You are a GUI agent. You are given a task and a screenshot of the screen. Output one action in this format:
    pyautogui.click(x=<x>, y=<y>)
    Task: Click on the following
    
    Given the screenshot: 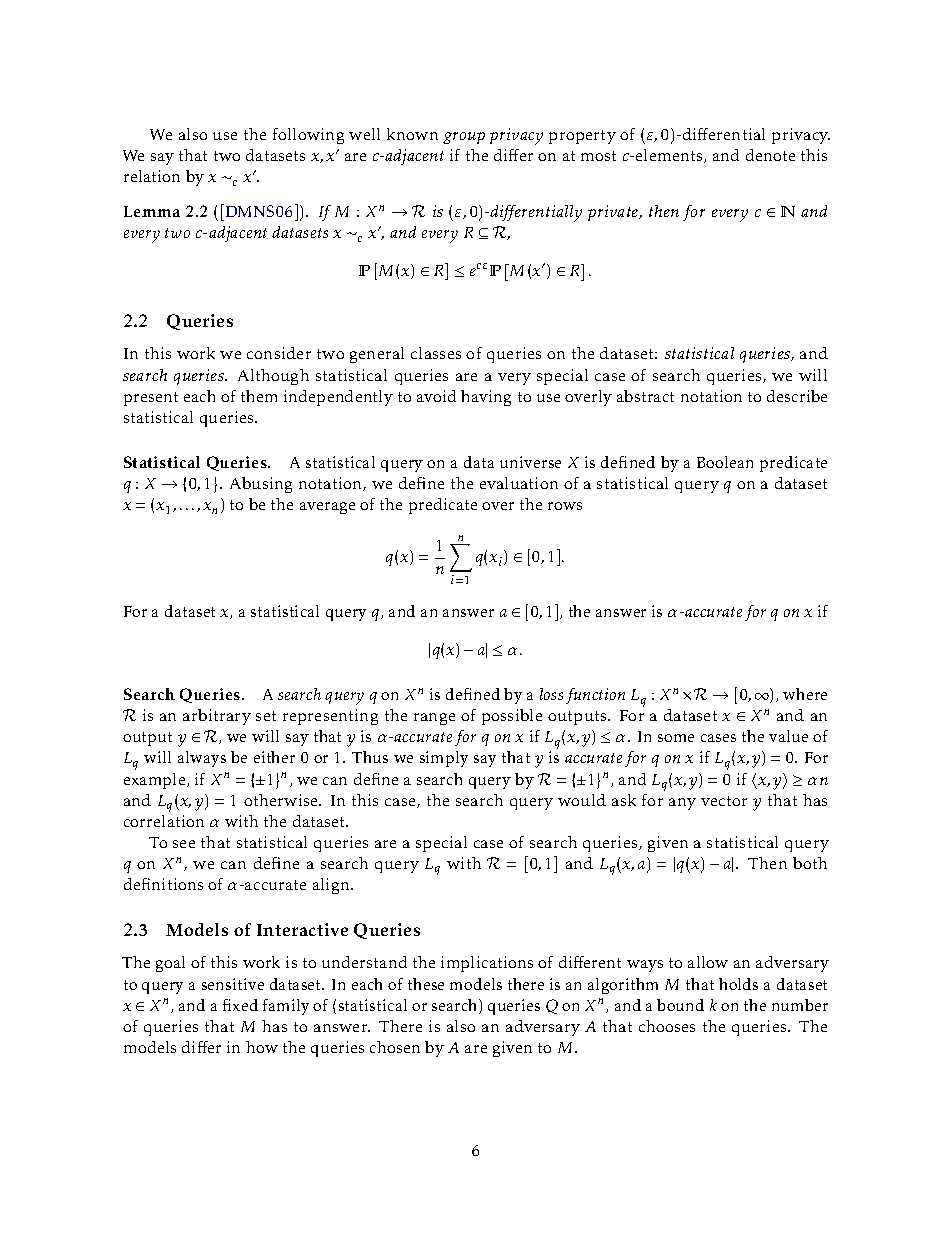 What is the action you would take?
    pyautogui.click(x=308, y=136)
